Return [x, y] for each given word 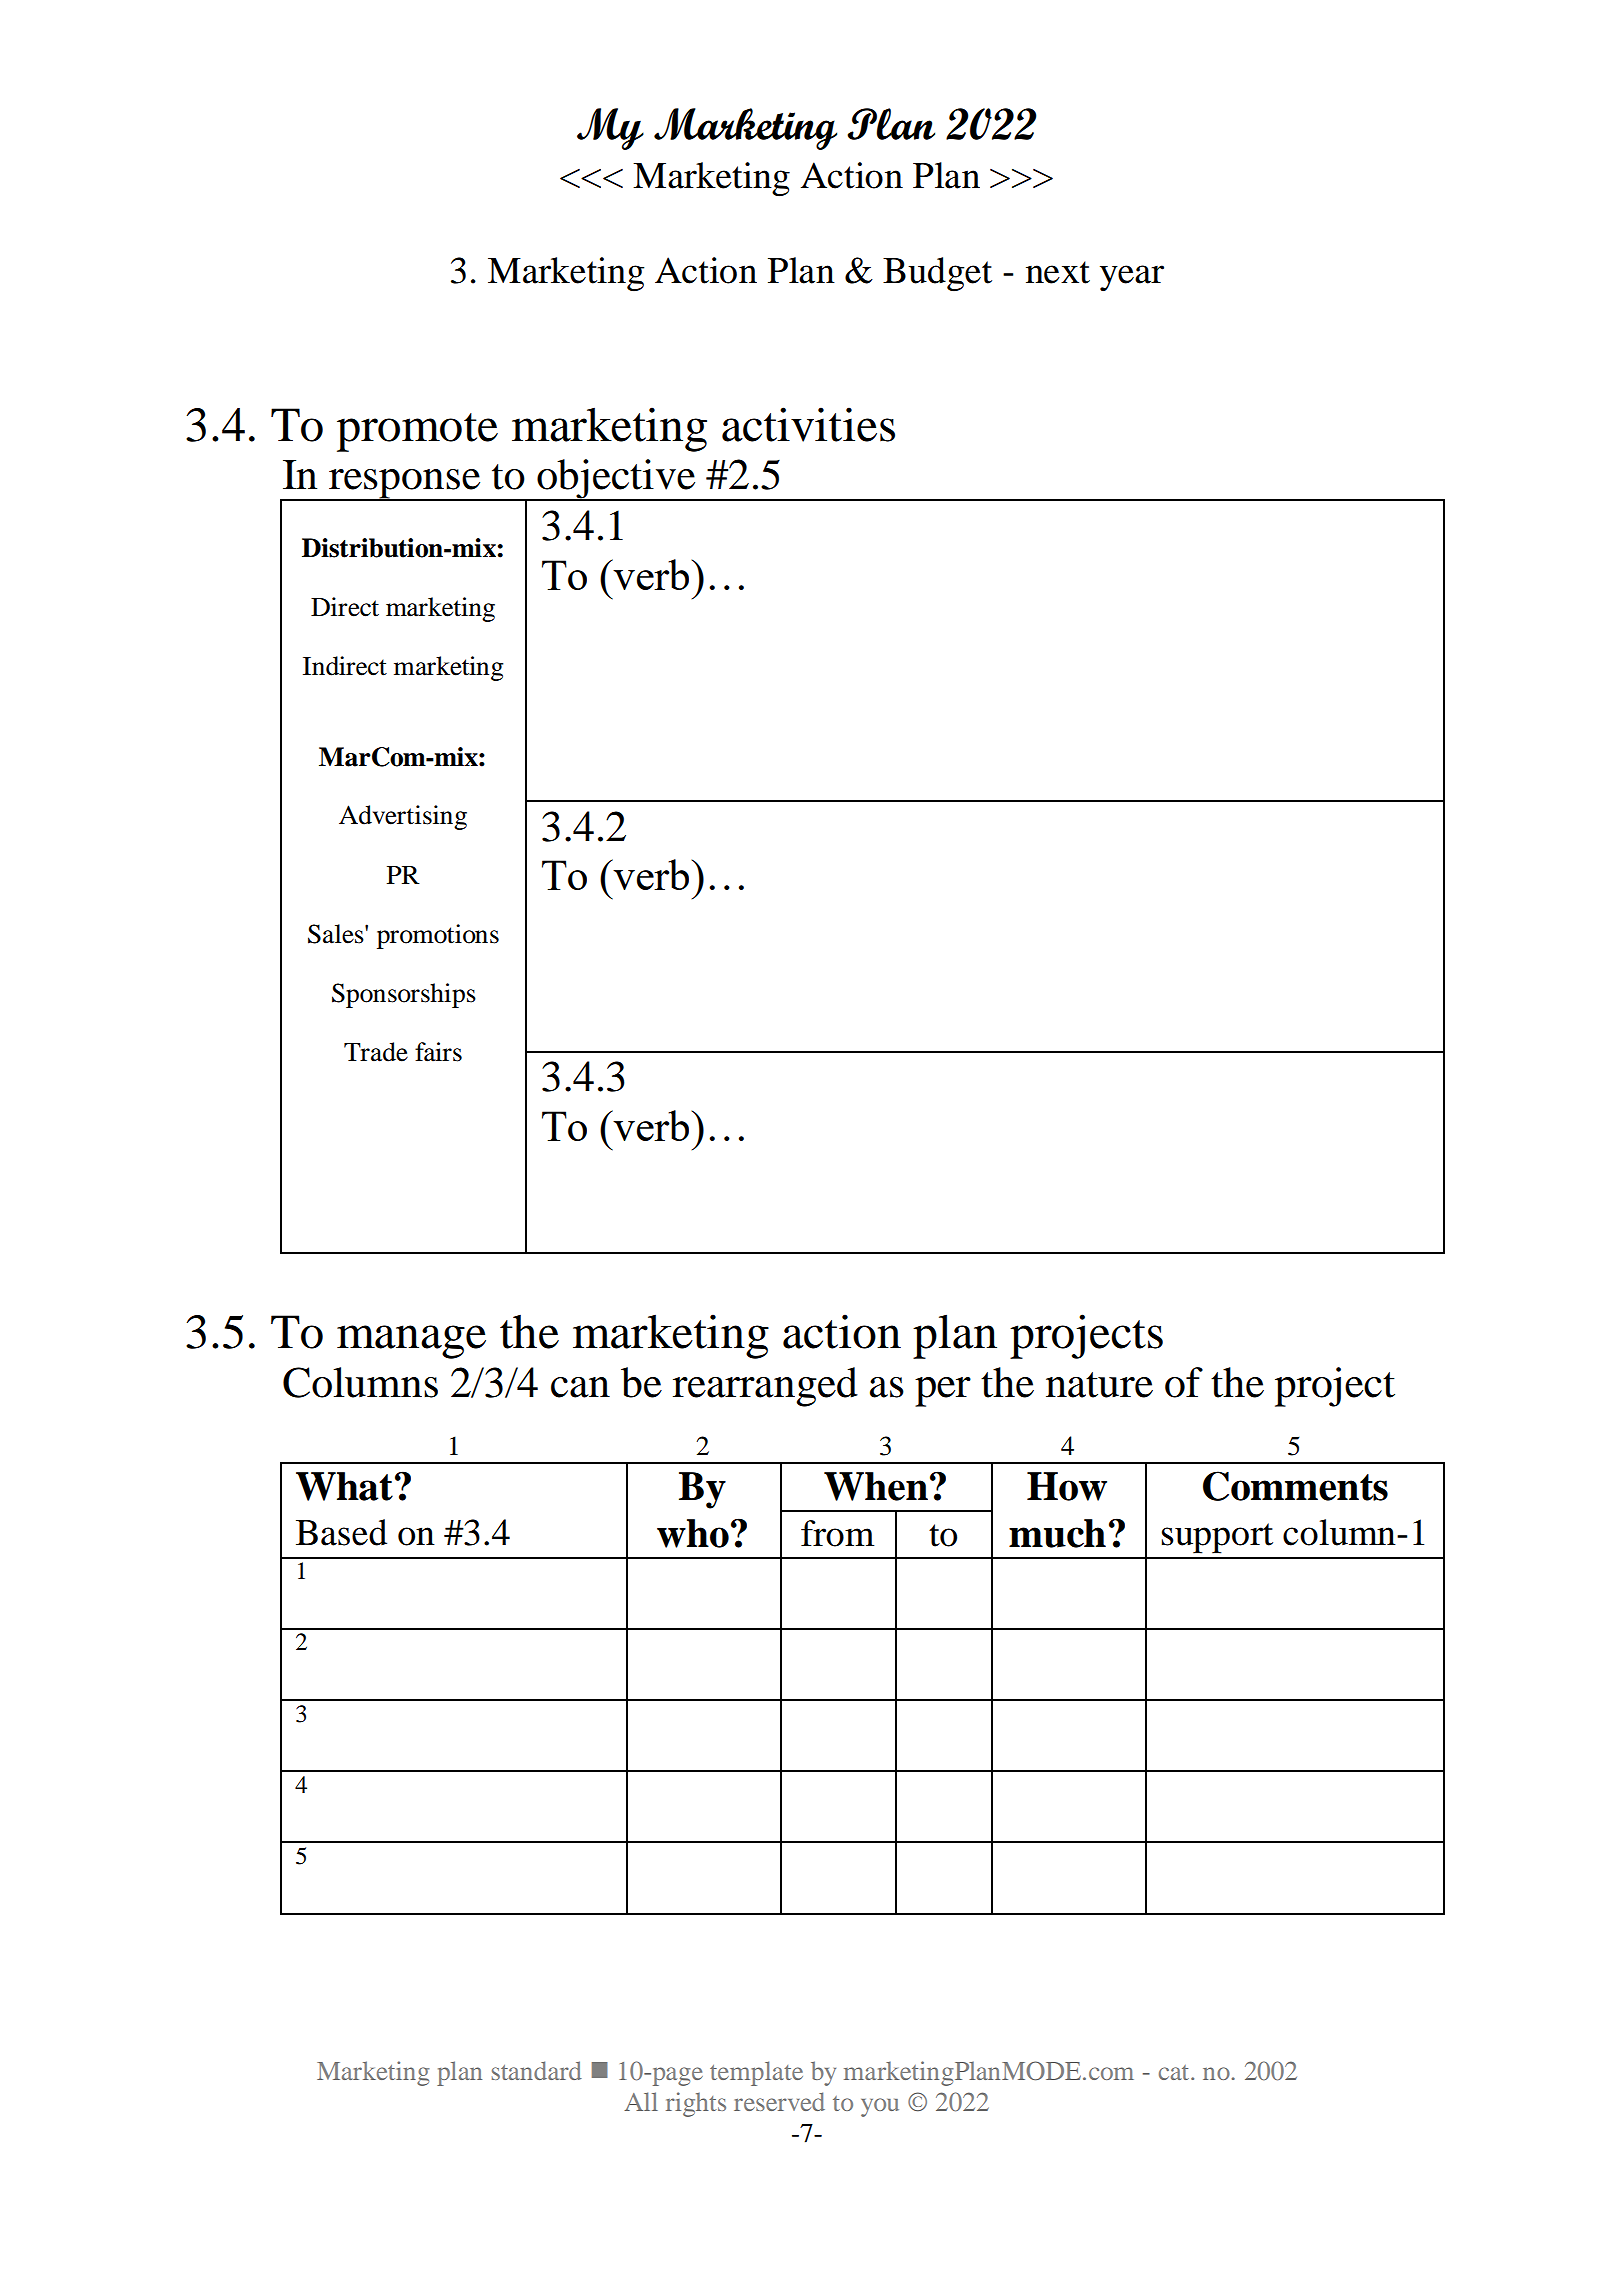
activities [808, 424]
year [1132, 278]
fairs [438, 1052]
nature [1099, 1385]
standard [537, 2070]
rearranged [765, 1387]
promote [417, 432]
